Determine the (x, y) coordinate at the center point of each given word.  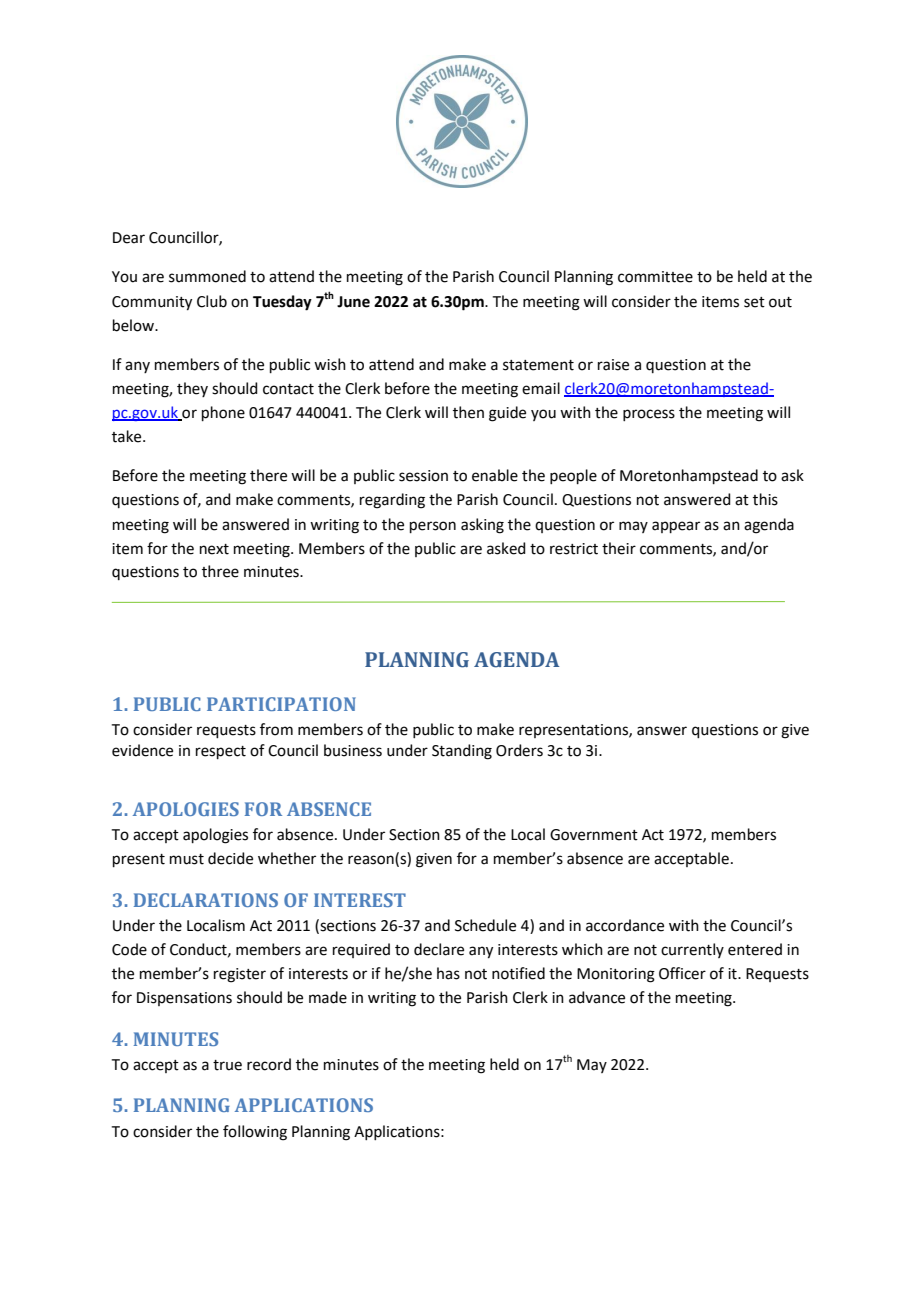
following (255, 1133)
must (187, 859)
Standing (462, 752)
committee (655, 277)
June (353, 302)
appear (676, 527)
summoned (207, 276)
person (433, 527)
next (214, 549)
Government (594, 835)
